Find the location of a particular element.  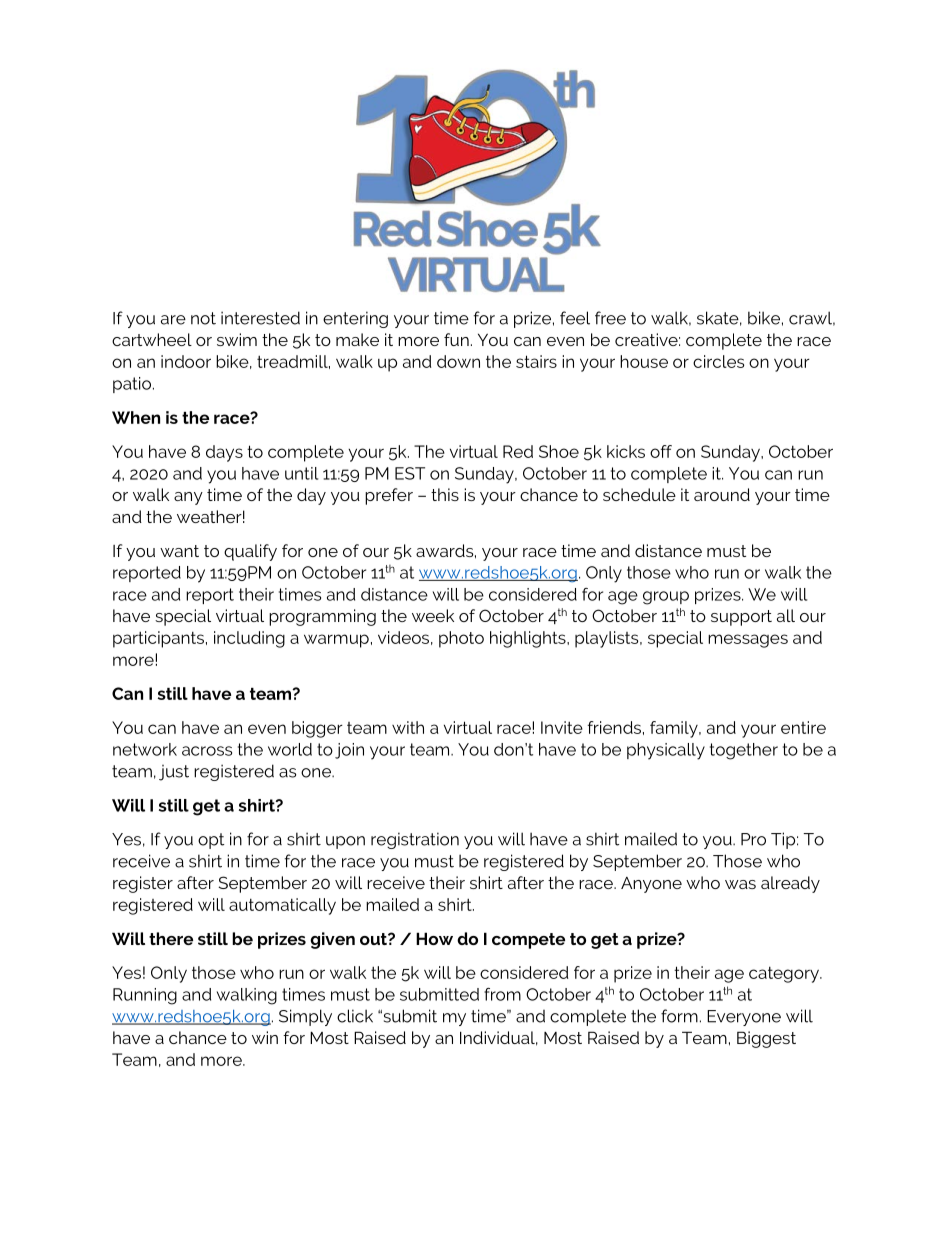

circles is located at coordinates (718, 361).
